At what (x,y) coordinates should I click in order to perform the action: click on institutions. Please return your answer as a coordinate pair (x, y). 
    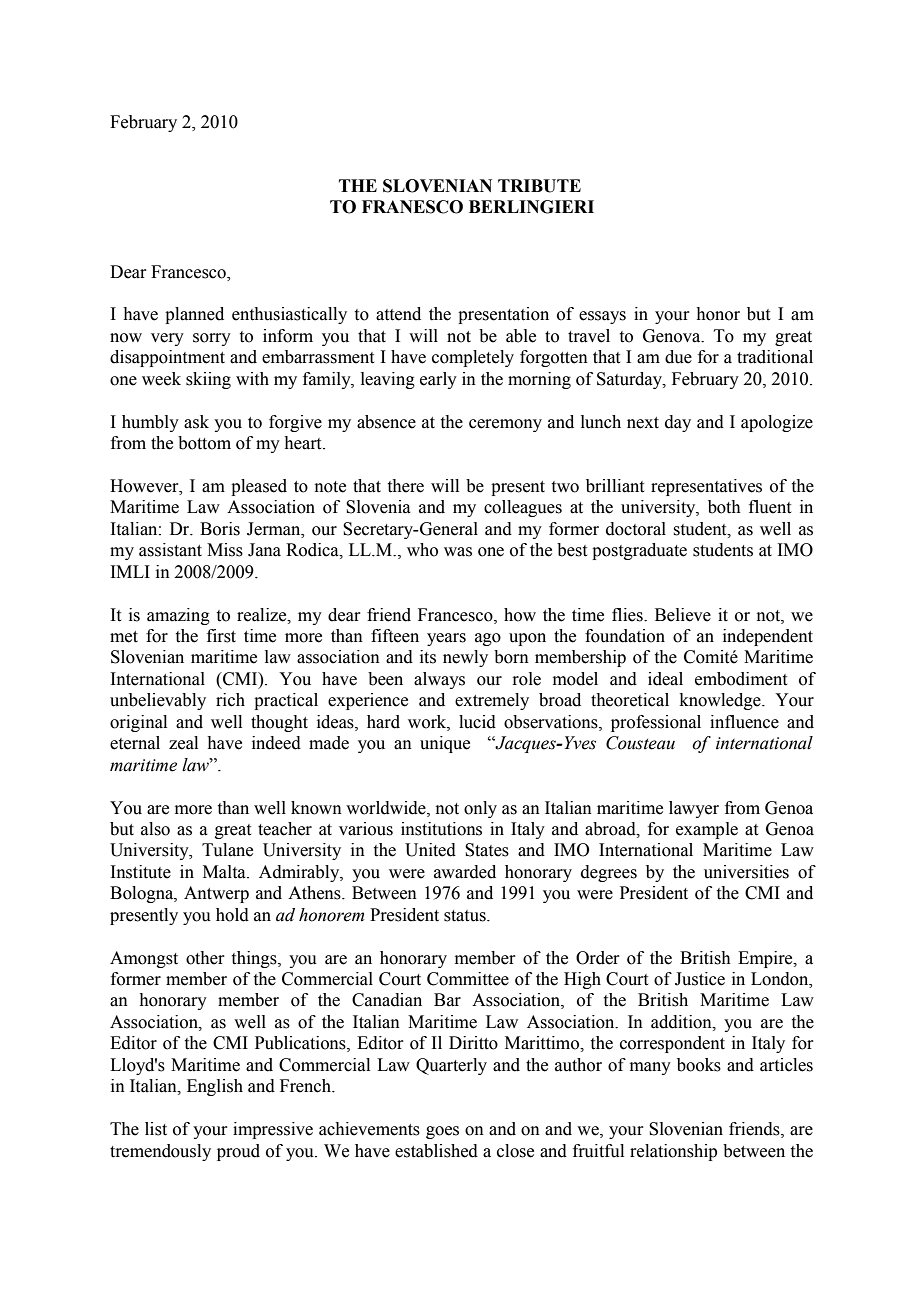
    Looking at the image, I should click on (441, 829).
